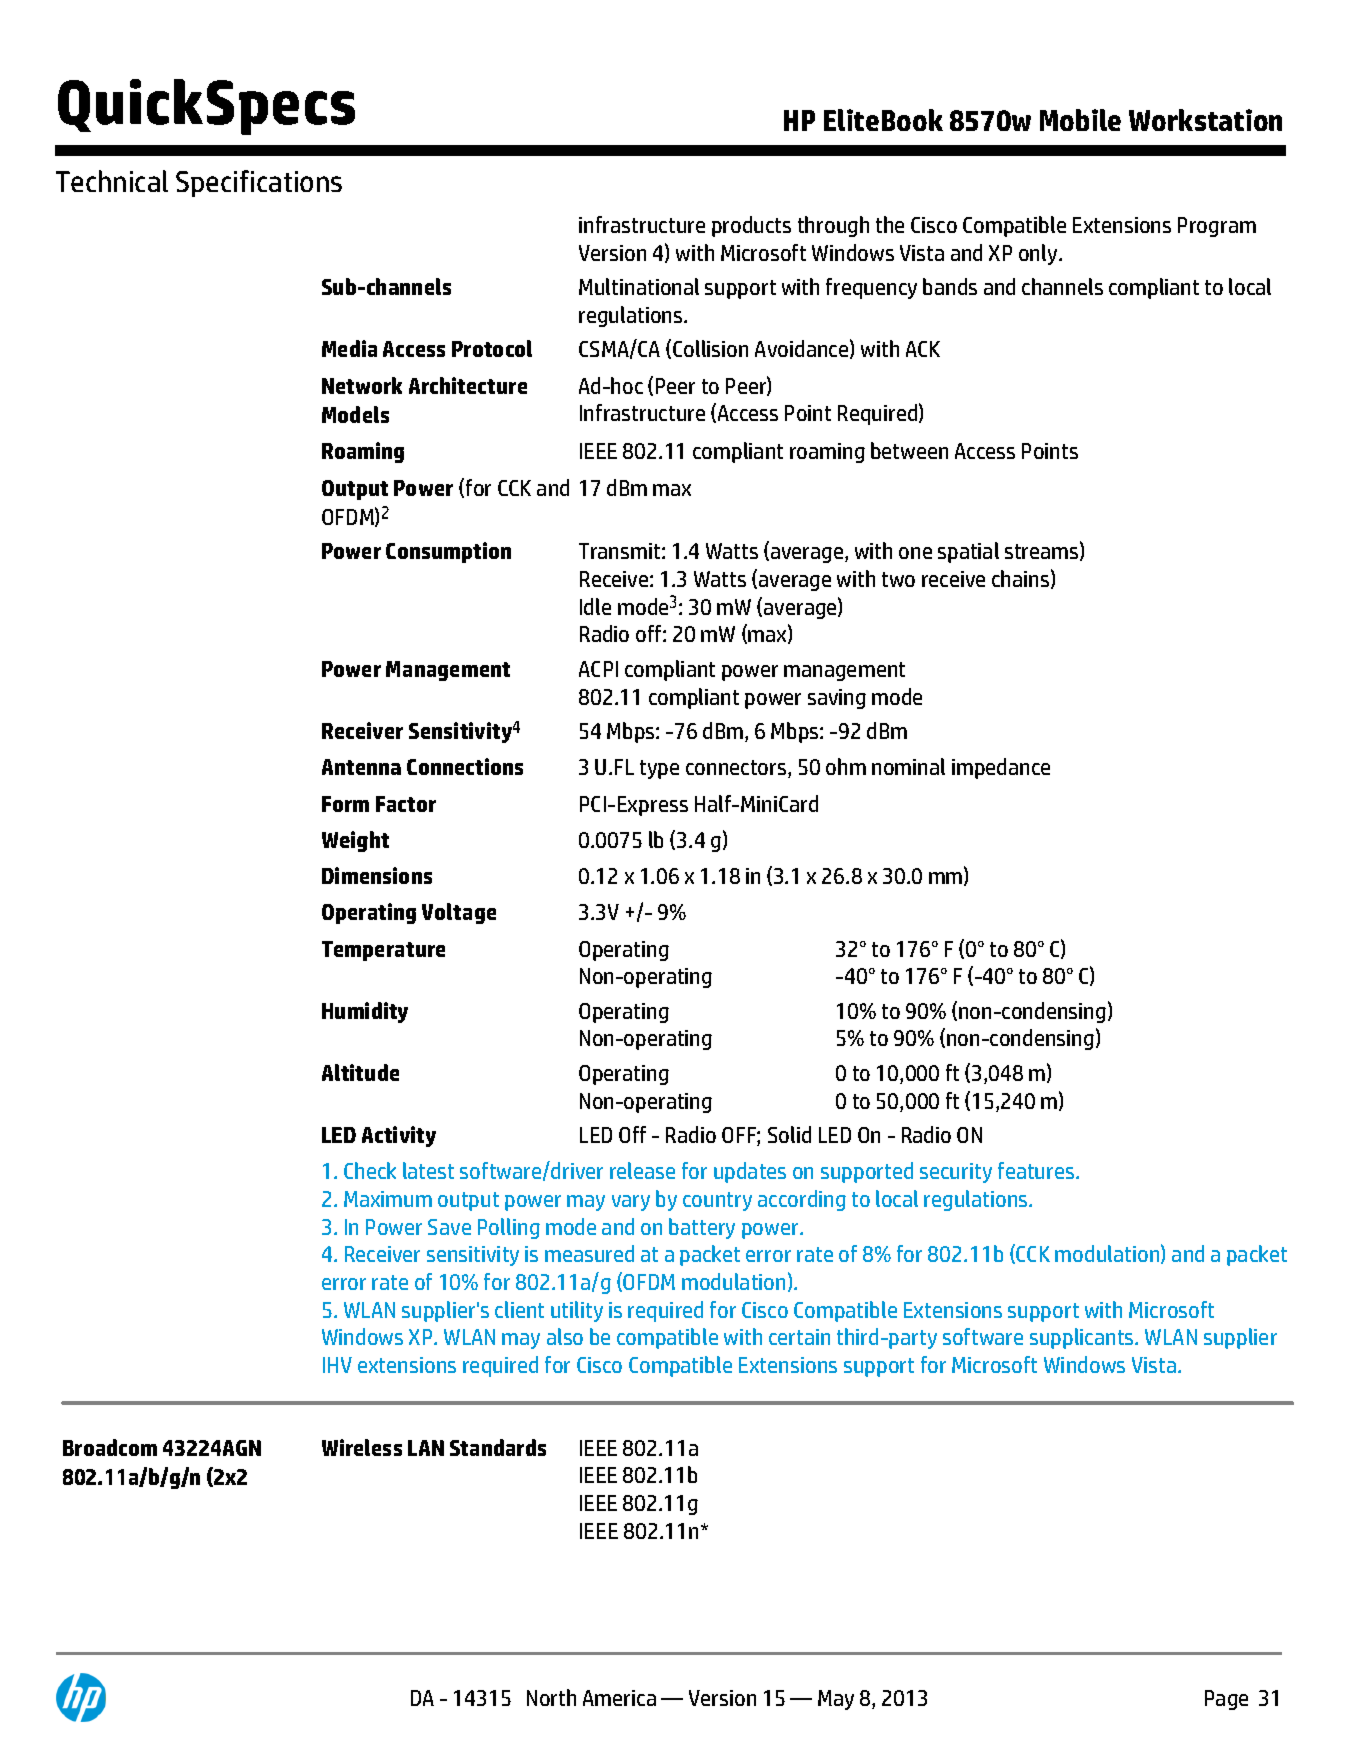 The height and width of the document is (1759, 1363). I want to click on release, so click(642, 1170).
